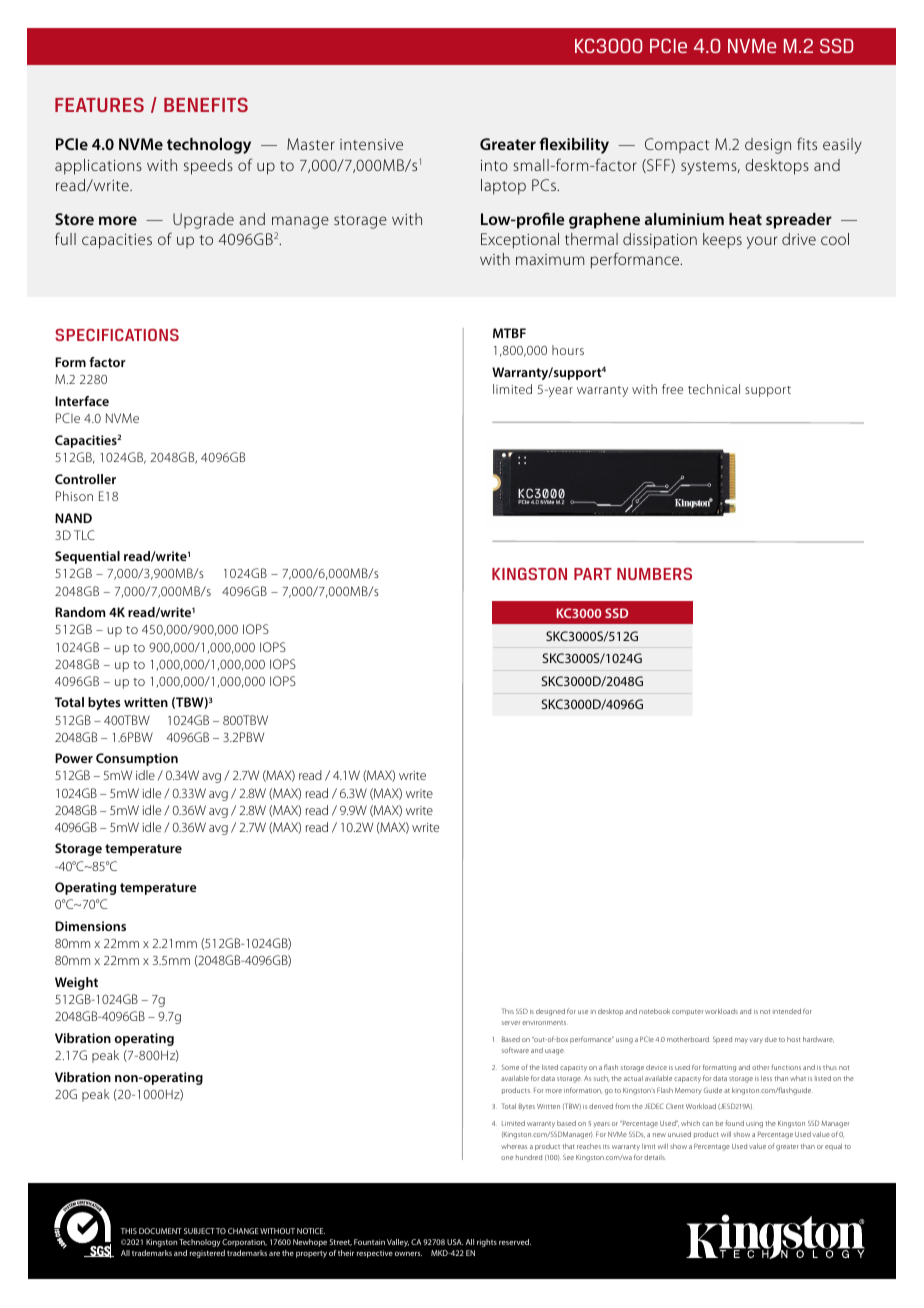 The height and width of the page is (1308, 924). What do you see at coordinates (654, 573) in the page?
I see `NUMBERS` at bounding box center [654, 573].
